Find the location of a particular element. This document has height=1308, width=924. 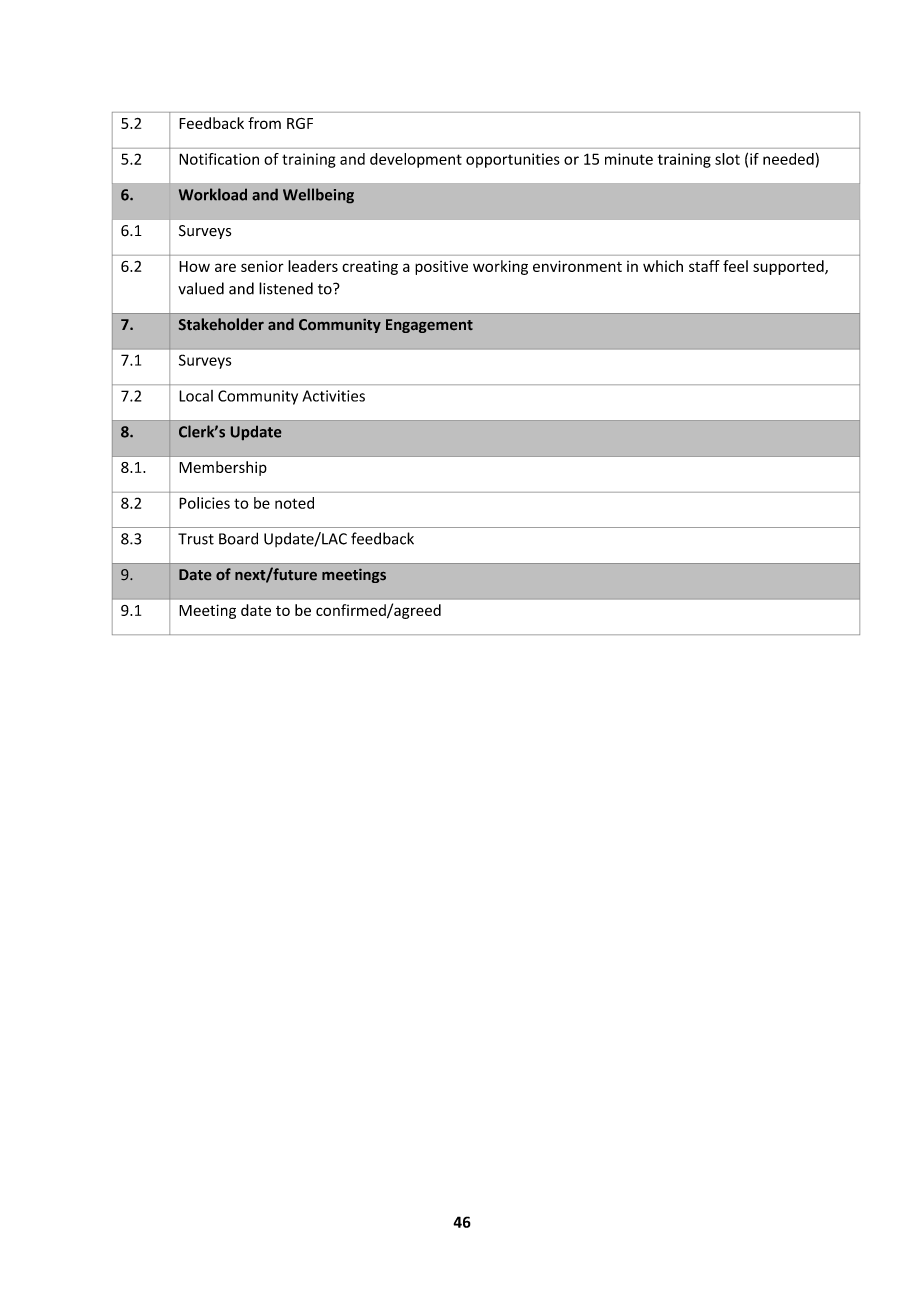

slot is located at coordinates (727, 159).
